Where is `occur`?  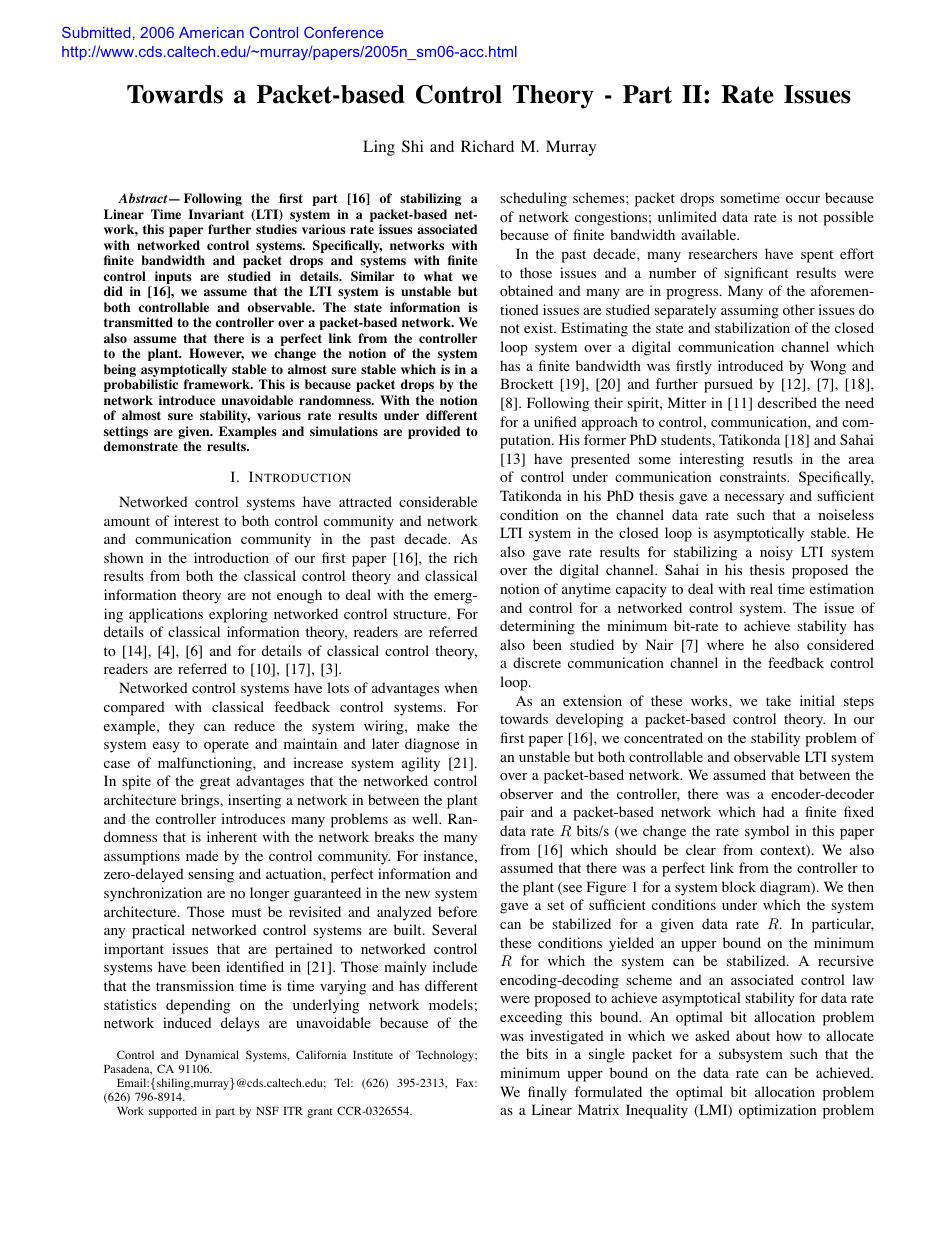 occur is located at coordinates (803, 199).
